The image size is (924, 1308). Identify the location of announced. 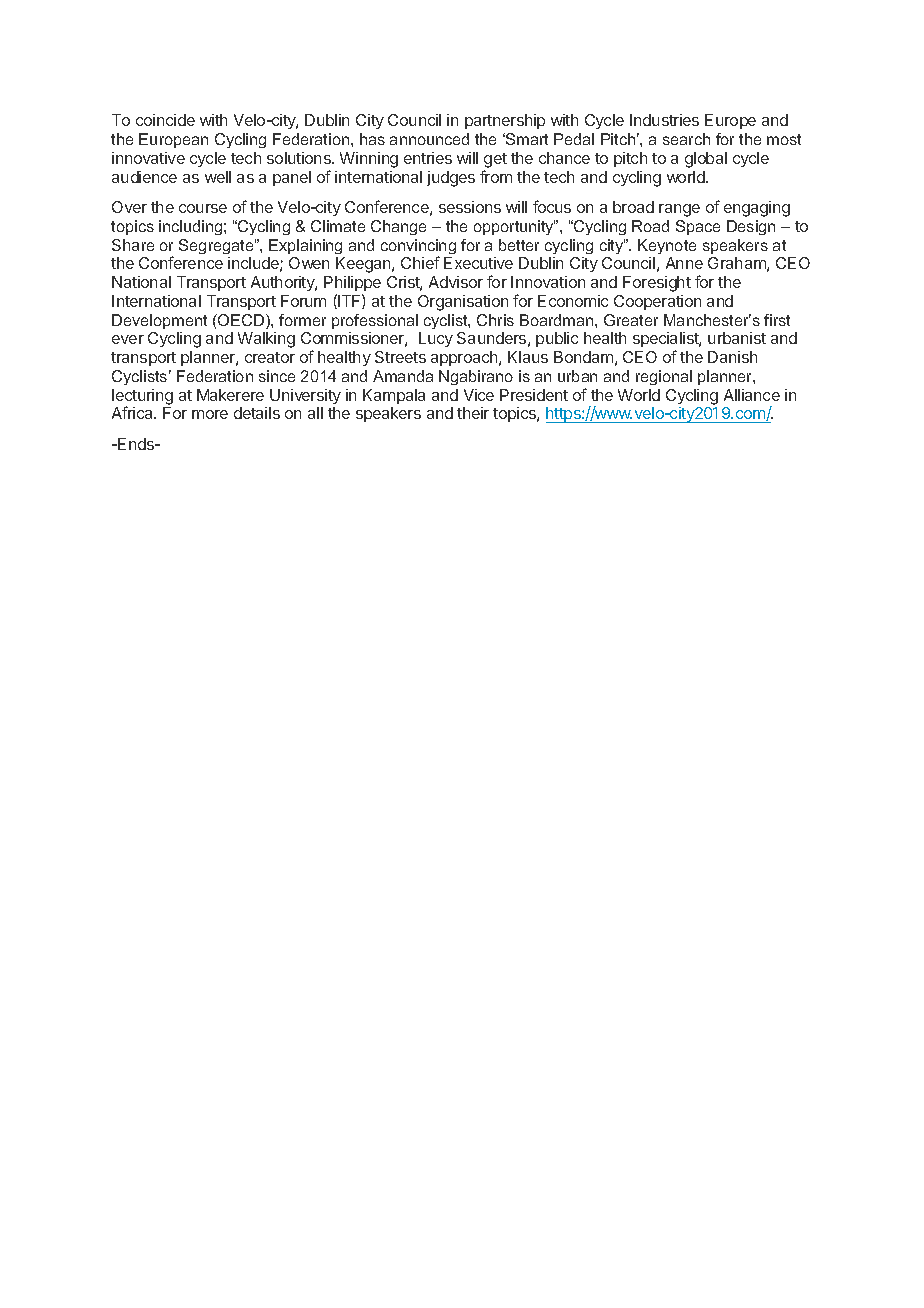
(429, 139).
